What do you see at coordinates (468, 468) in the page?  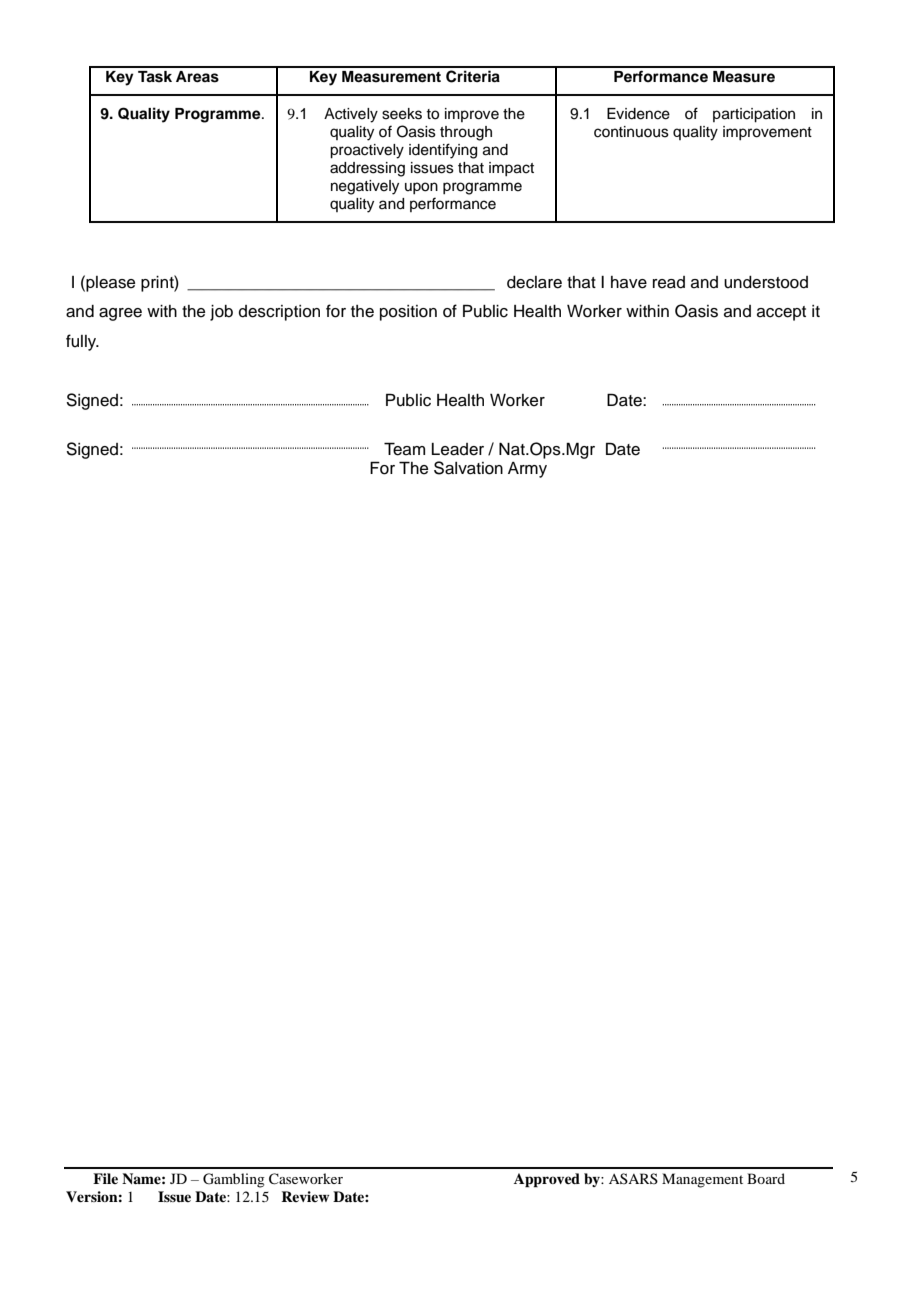 I see `Salvation` at bounding box center [468, 468].
